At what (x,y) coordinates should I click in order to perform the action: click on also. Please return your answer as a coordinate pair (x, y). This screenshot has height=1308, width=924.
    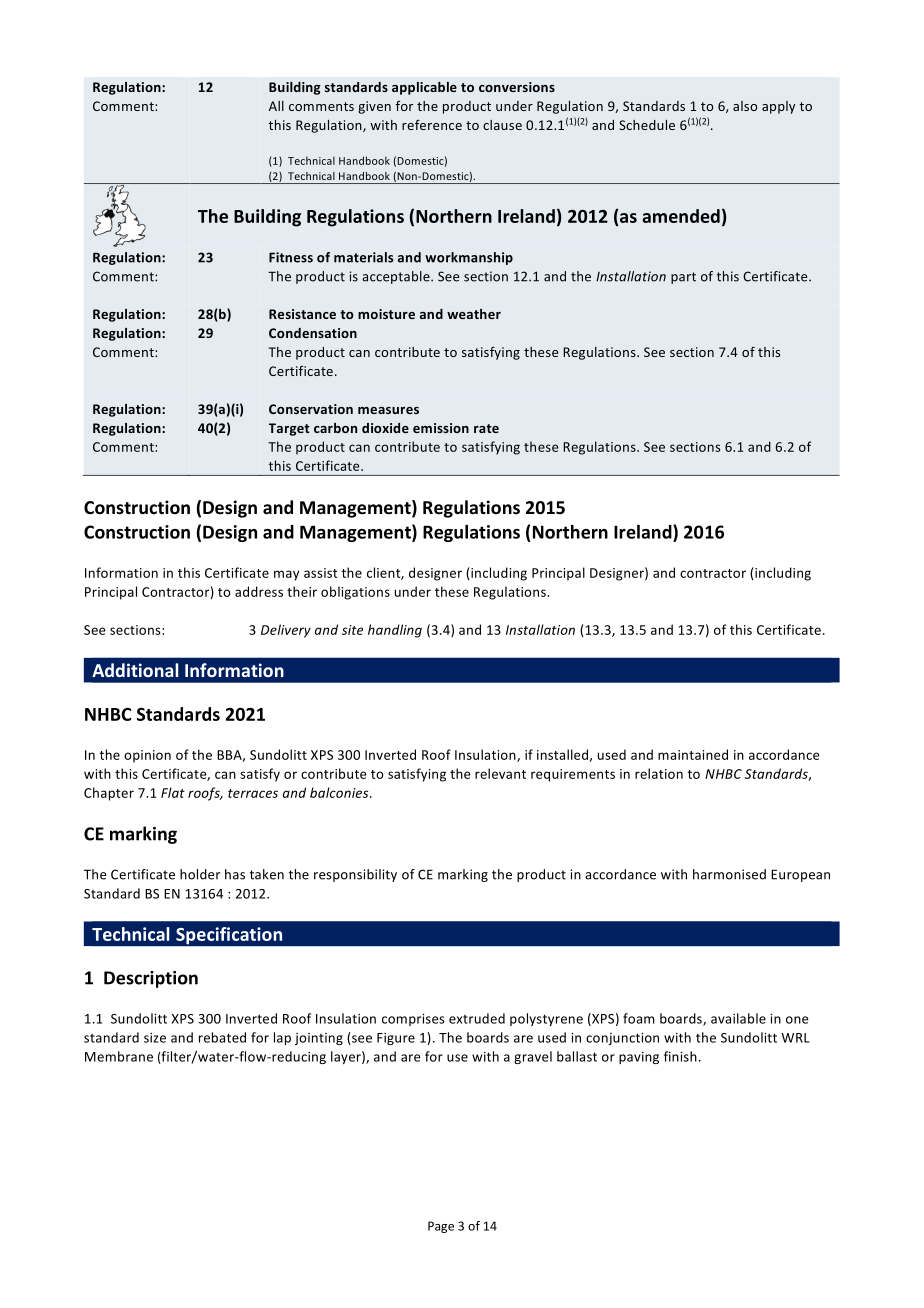
    Looking at the image, I should click on (745, 106).
